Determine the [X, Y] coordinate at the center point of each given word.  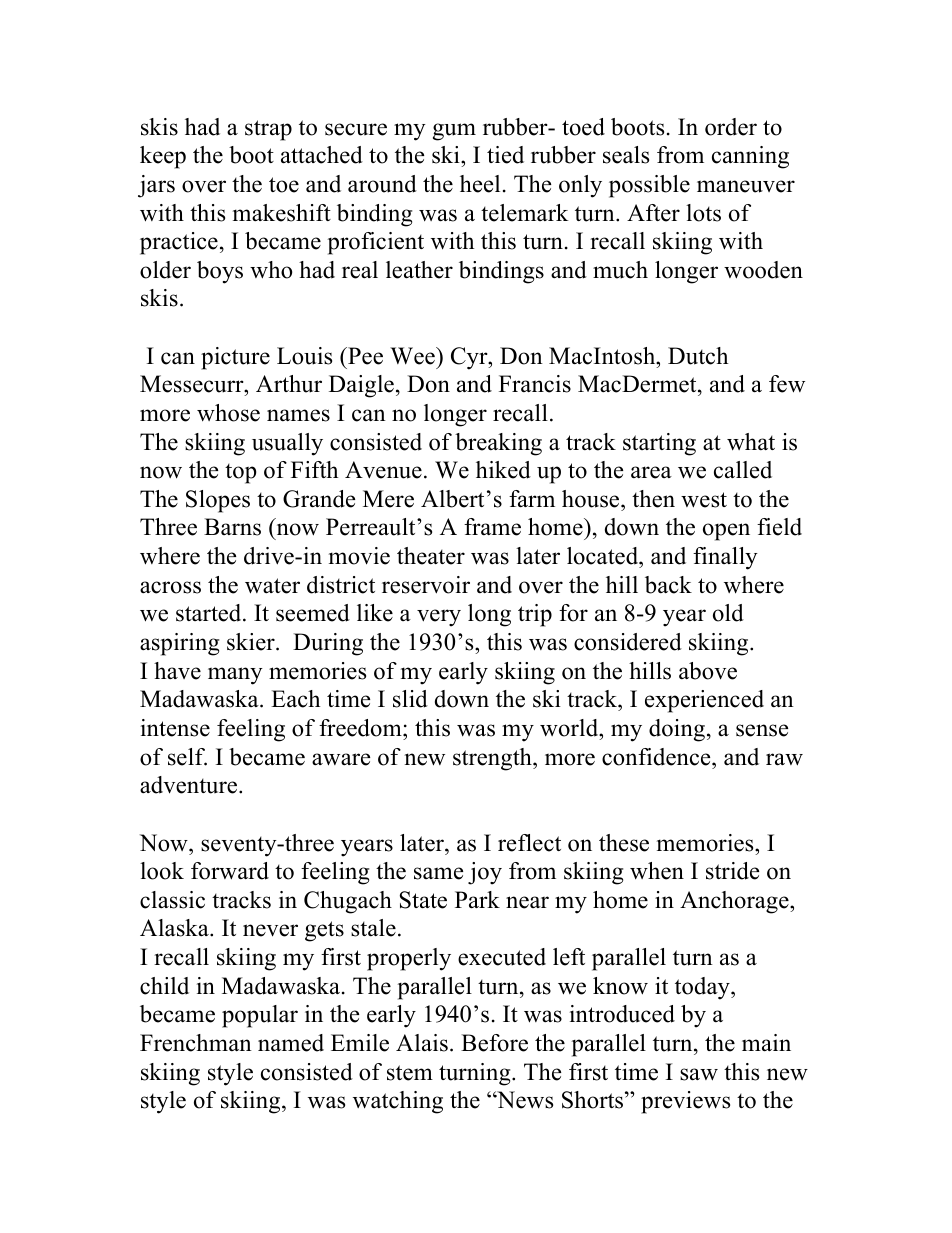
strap [268, 130]
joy [485, 873]
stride [732, 871]
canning [750, 157]
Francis [535, 384]
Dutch [698, 356]
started [210, 613]
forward [230, 871]
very [439, 618]
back [668, 585]
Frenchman [196, 1043]
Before [494, 1043]
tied [505, 155]
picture [235, 358]
